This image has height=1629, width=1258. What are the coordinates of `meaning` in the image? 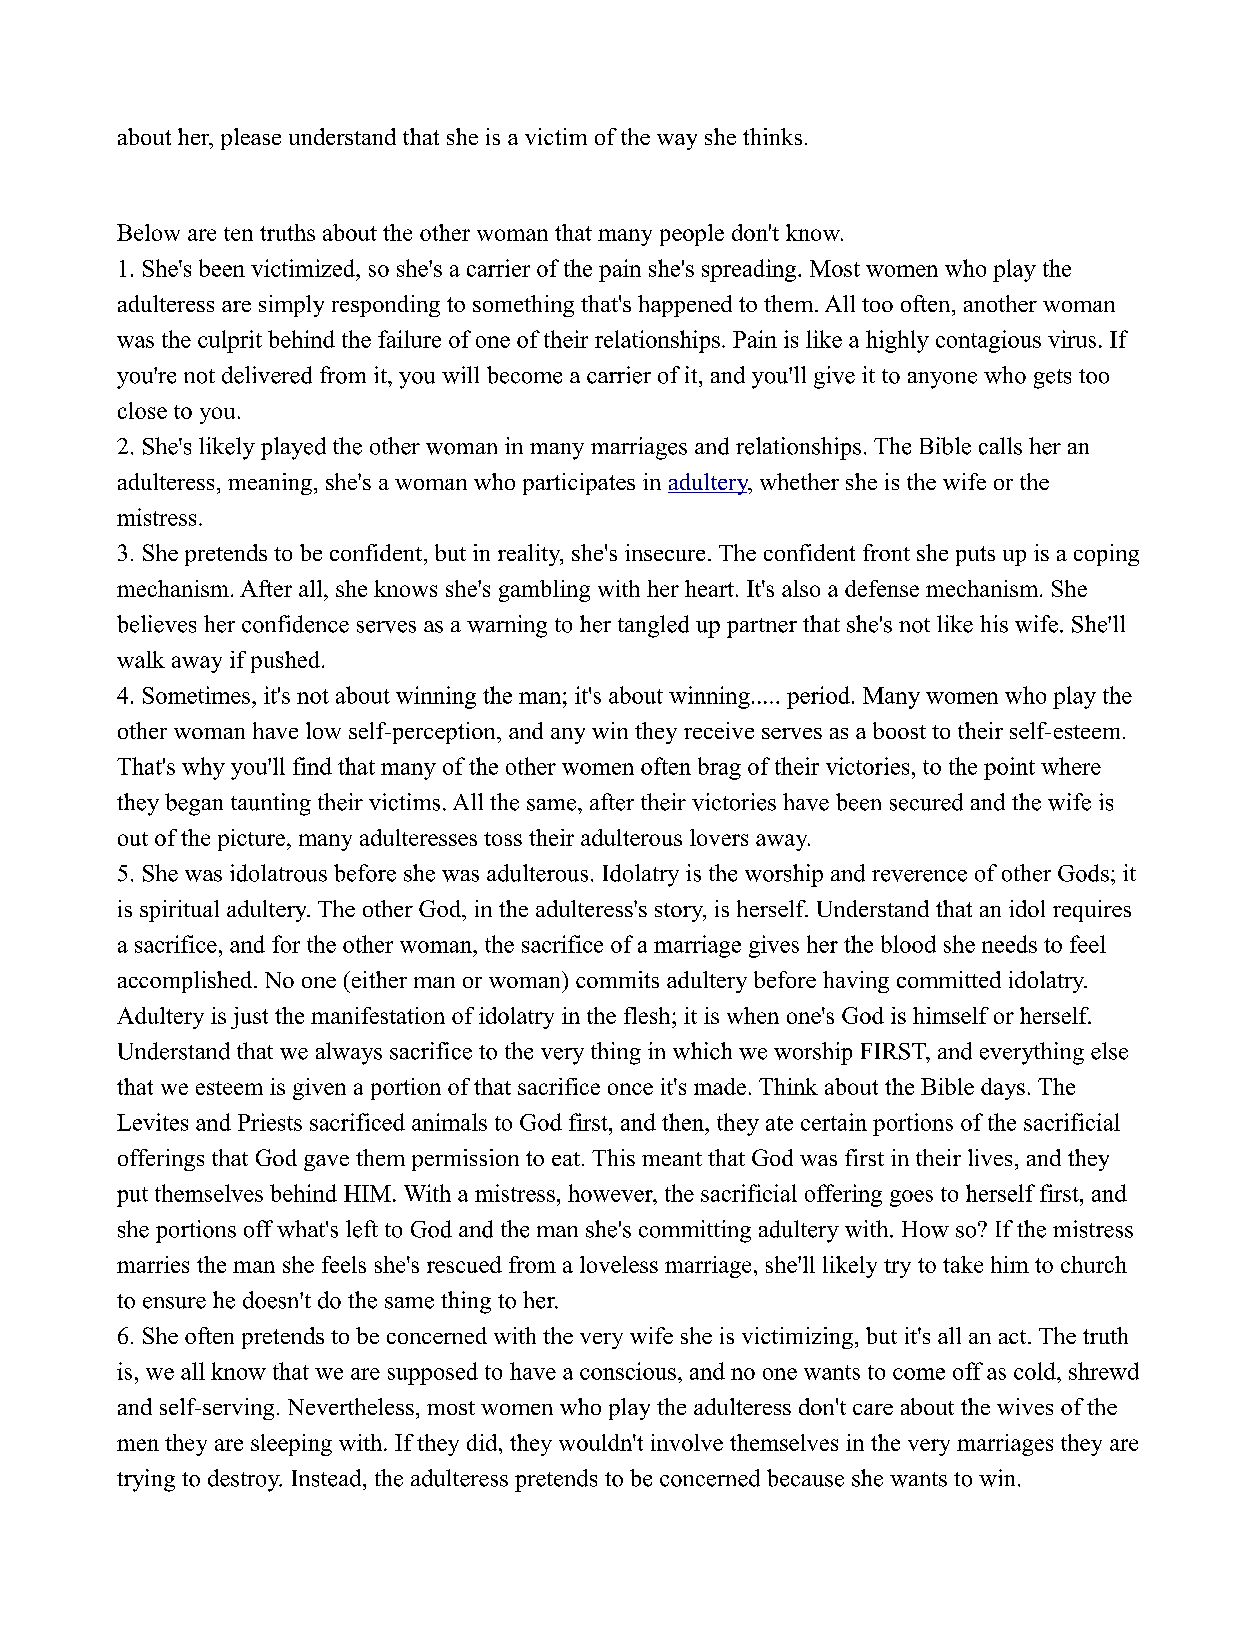 It's located at (270, 484).
